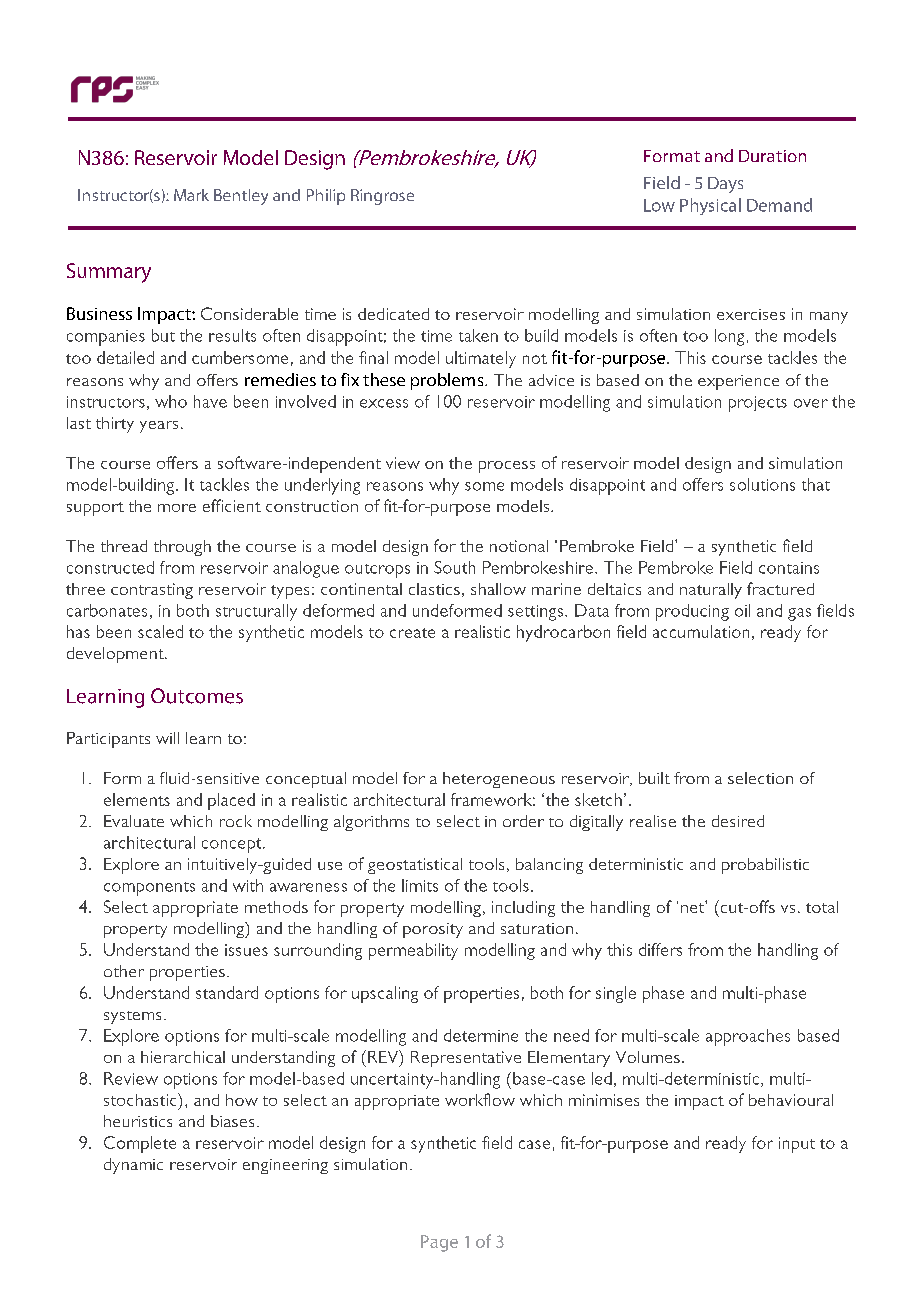 The image size is (924, 1308). Describe the element at coordinates (326, 197) in the screenshot. I see `Philip` at that location.
